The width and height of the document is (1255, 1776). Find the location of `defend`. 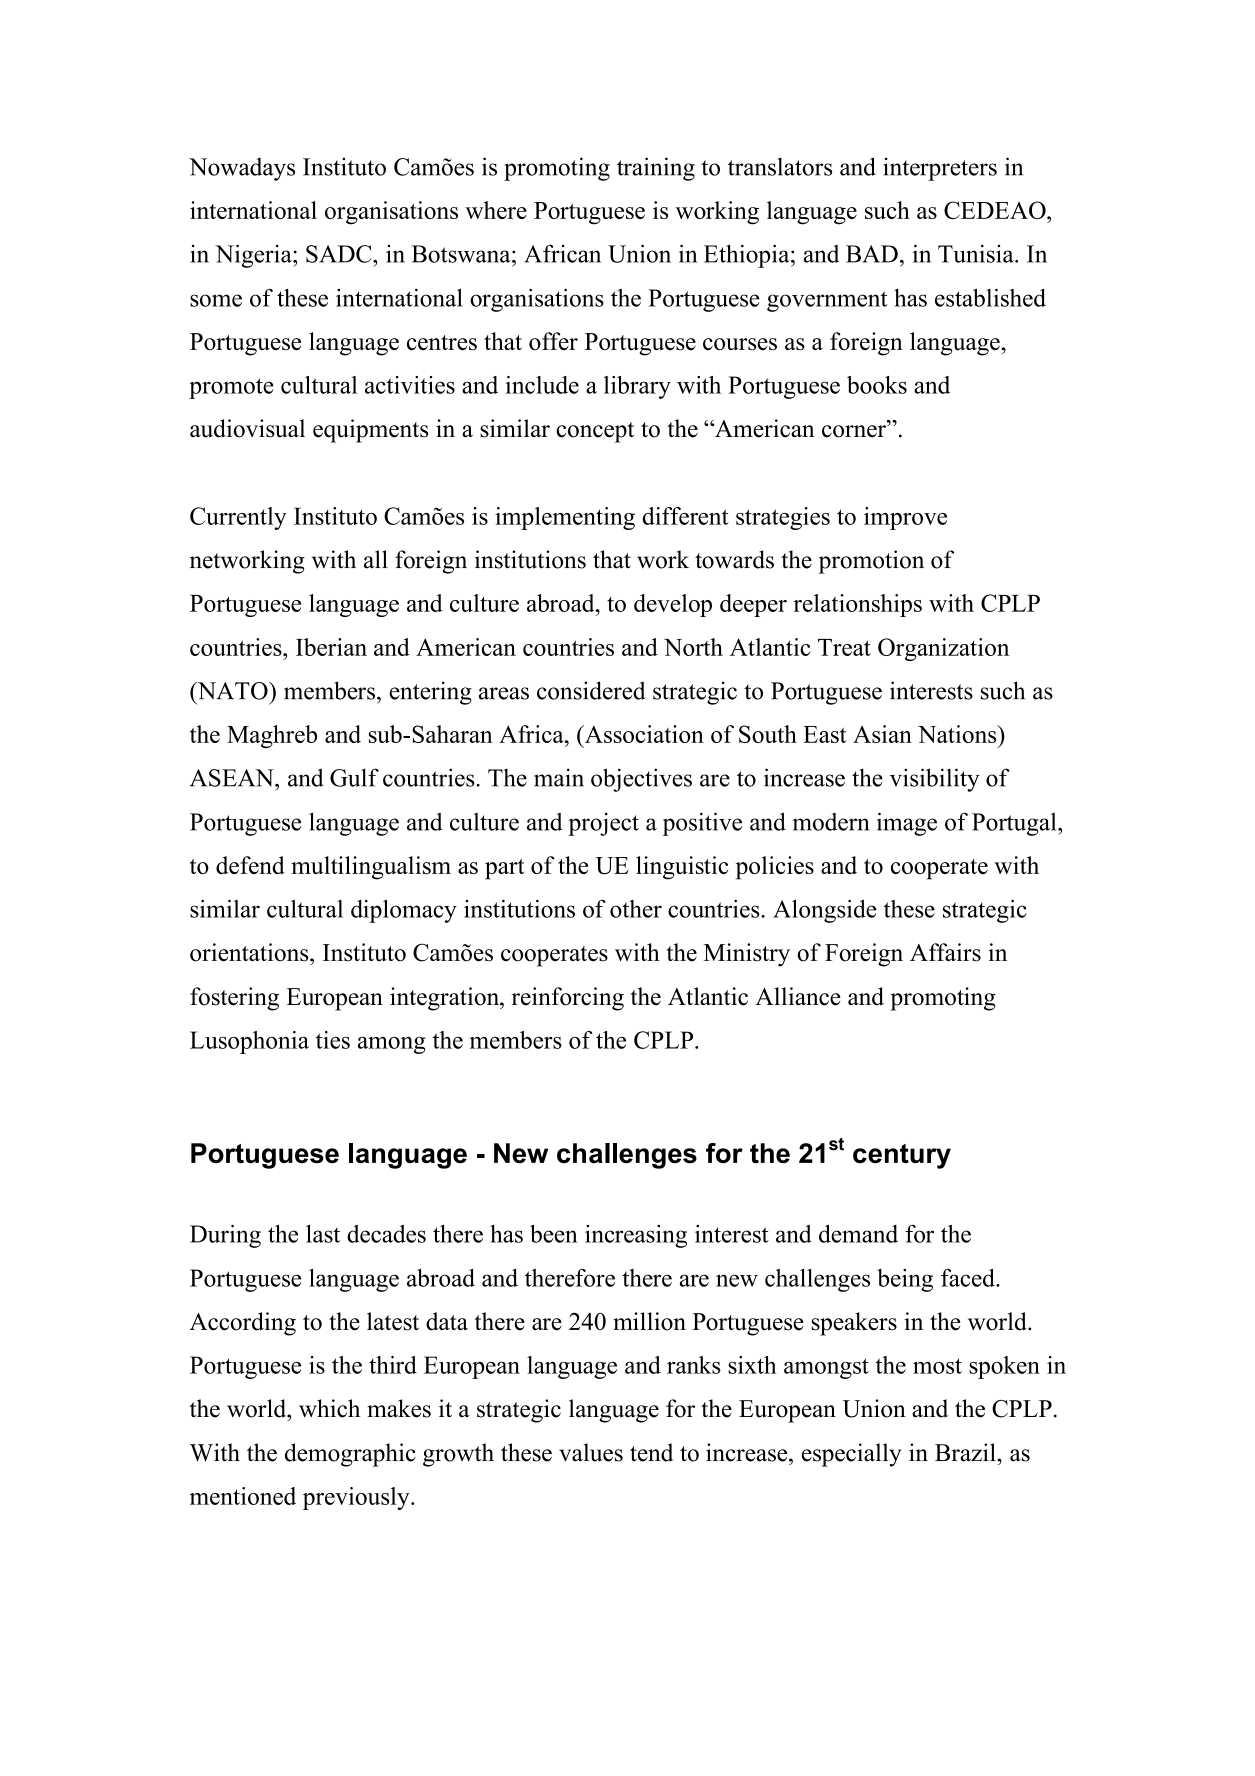

defend is located at coordinates (250, 865).
